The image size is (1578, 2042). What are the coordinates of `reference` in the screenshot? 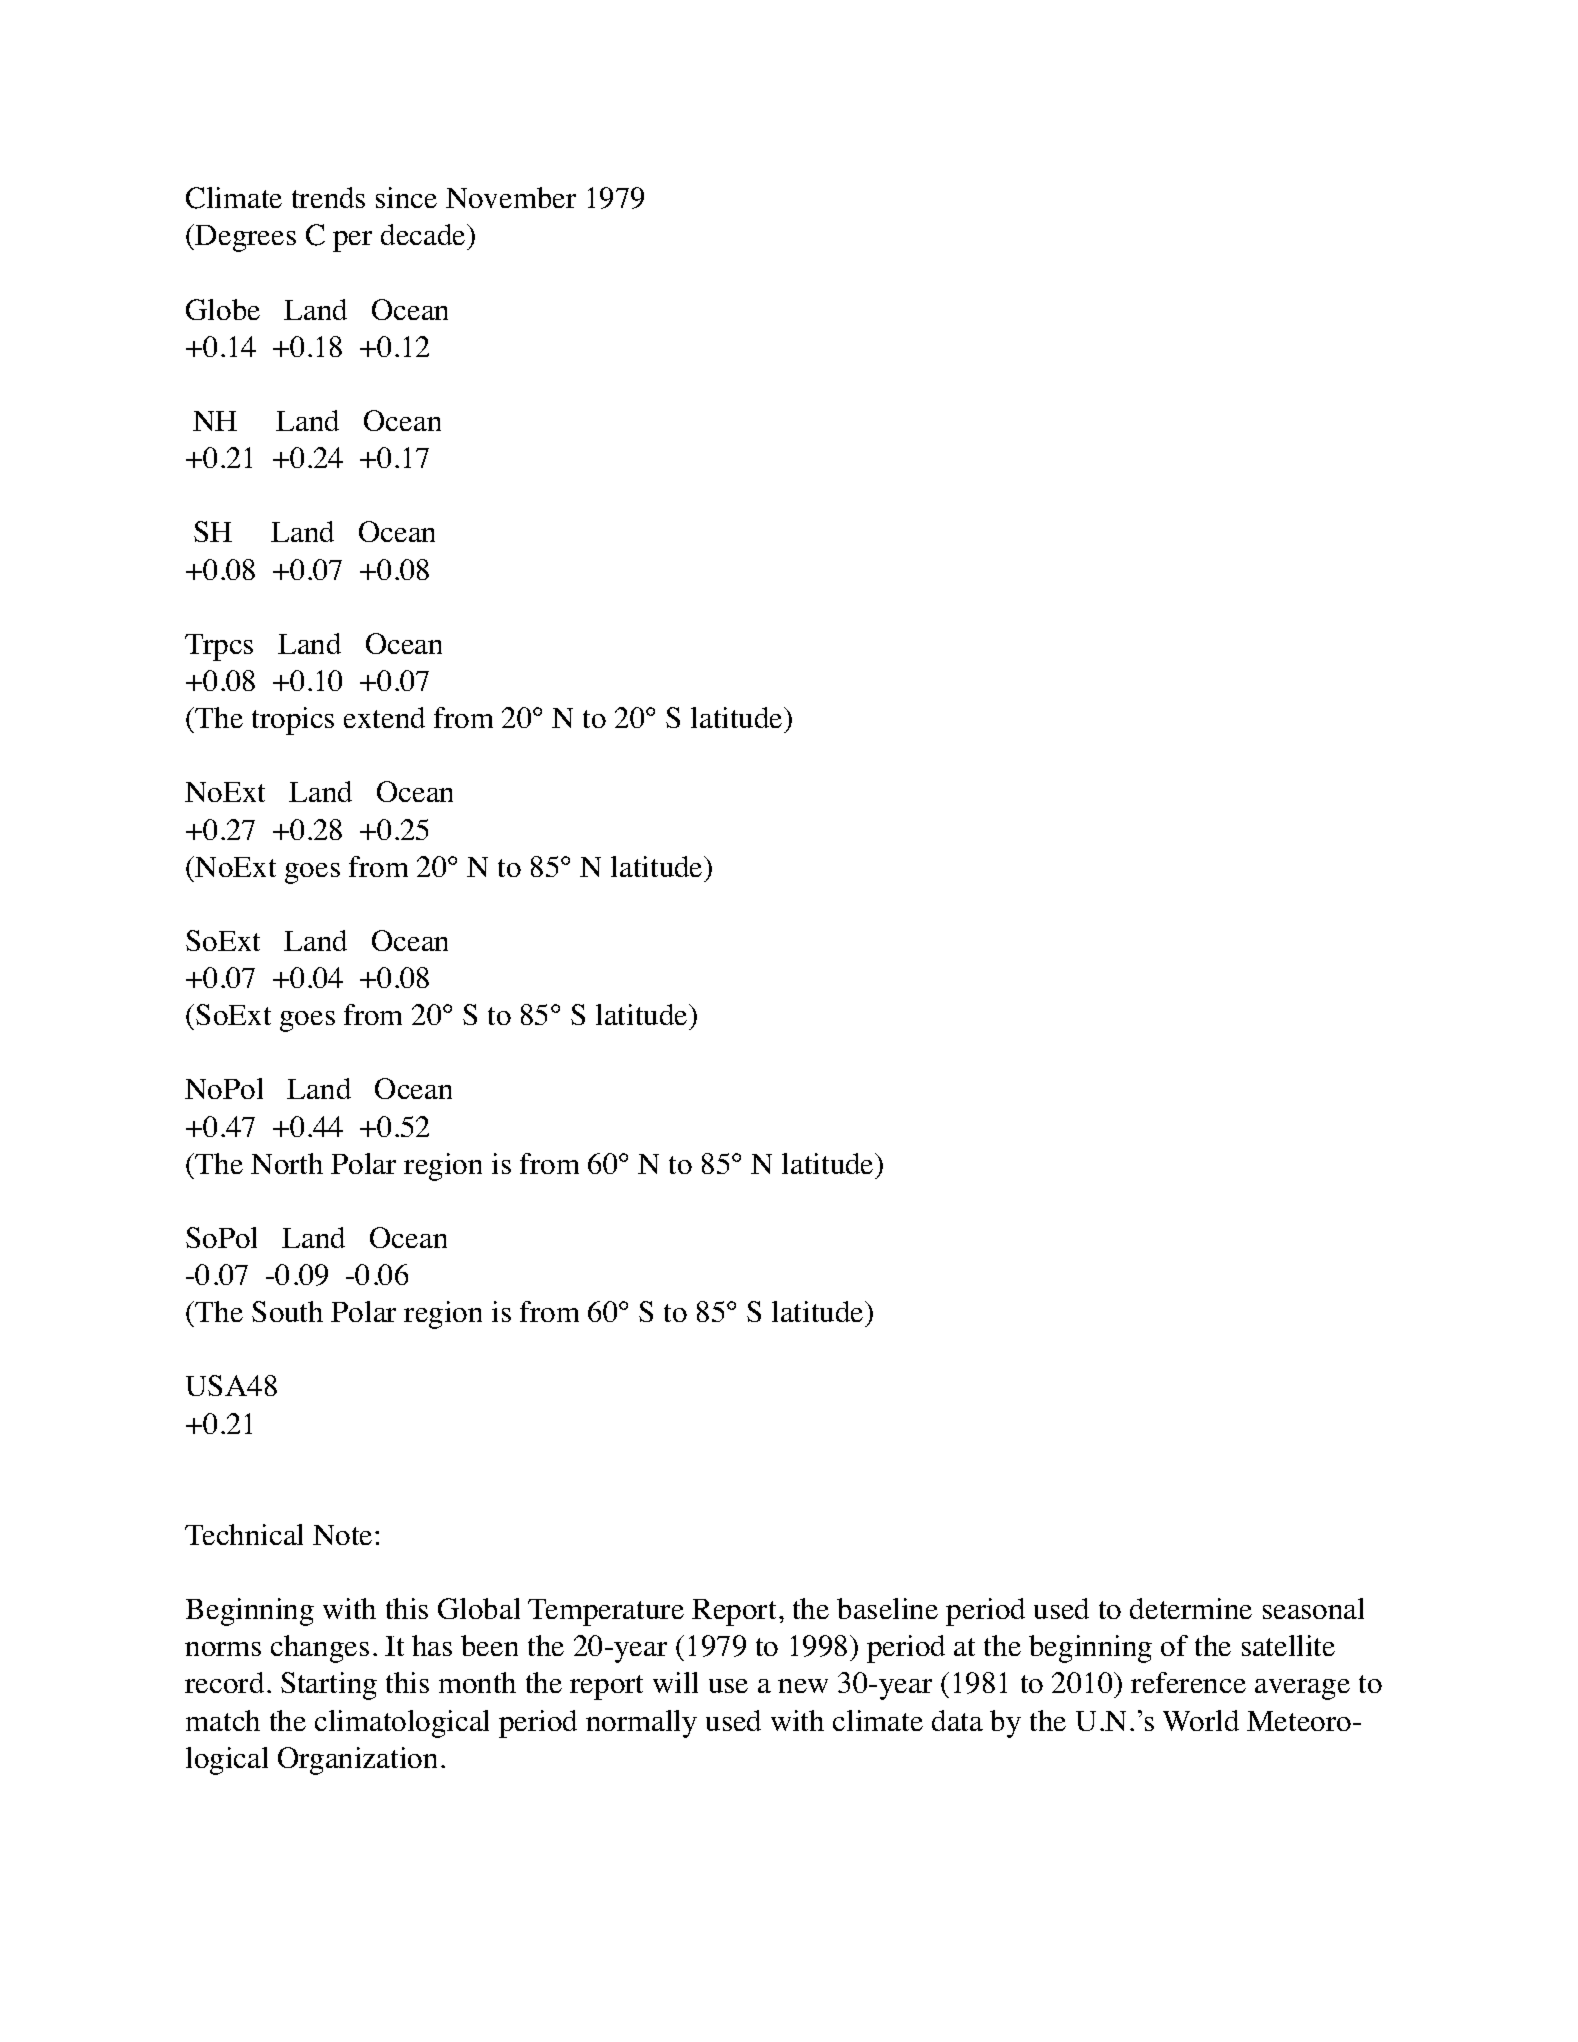 It's located at (1188, 1682).
